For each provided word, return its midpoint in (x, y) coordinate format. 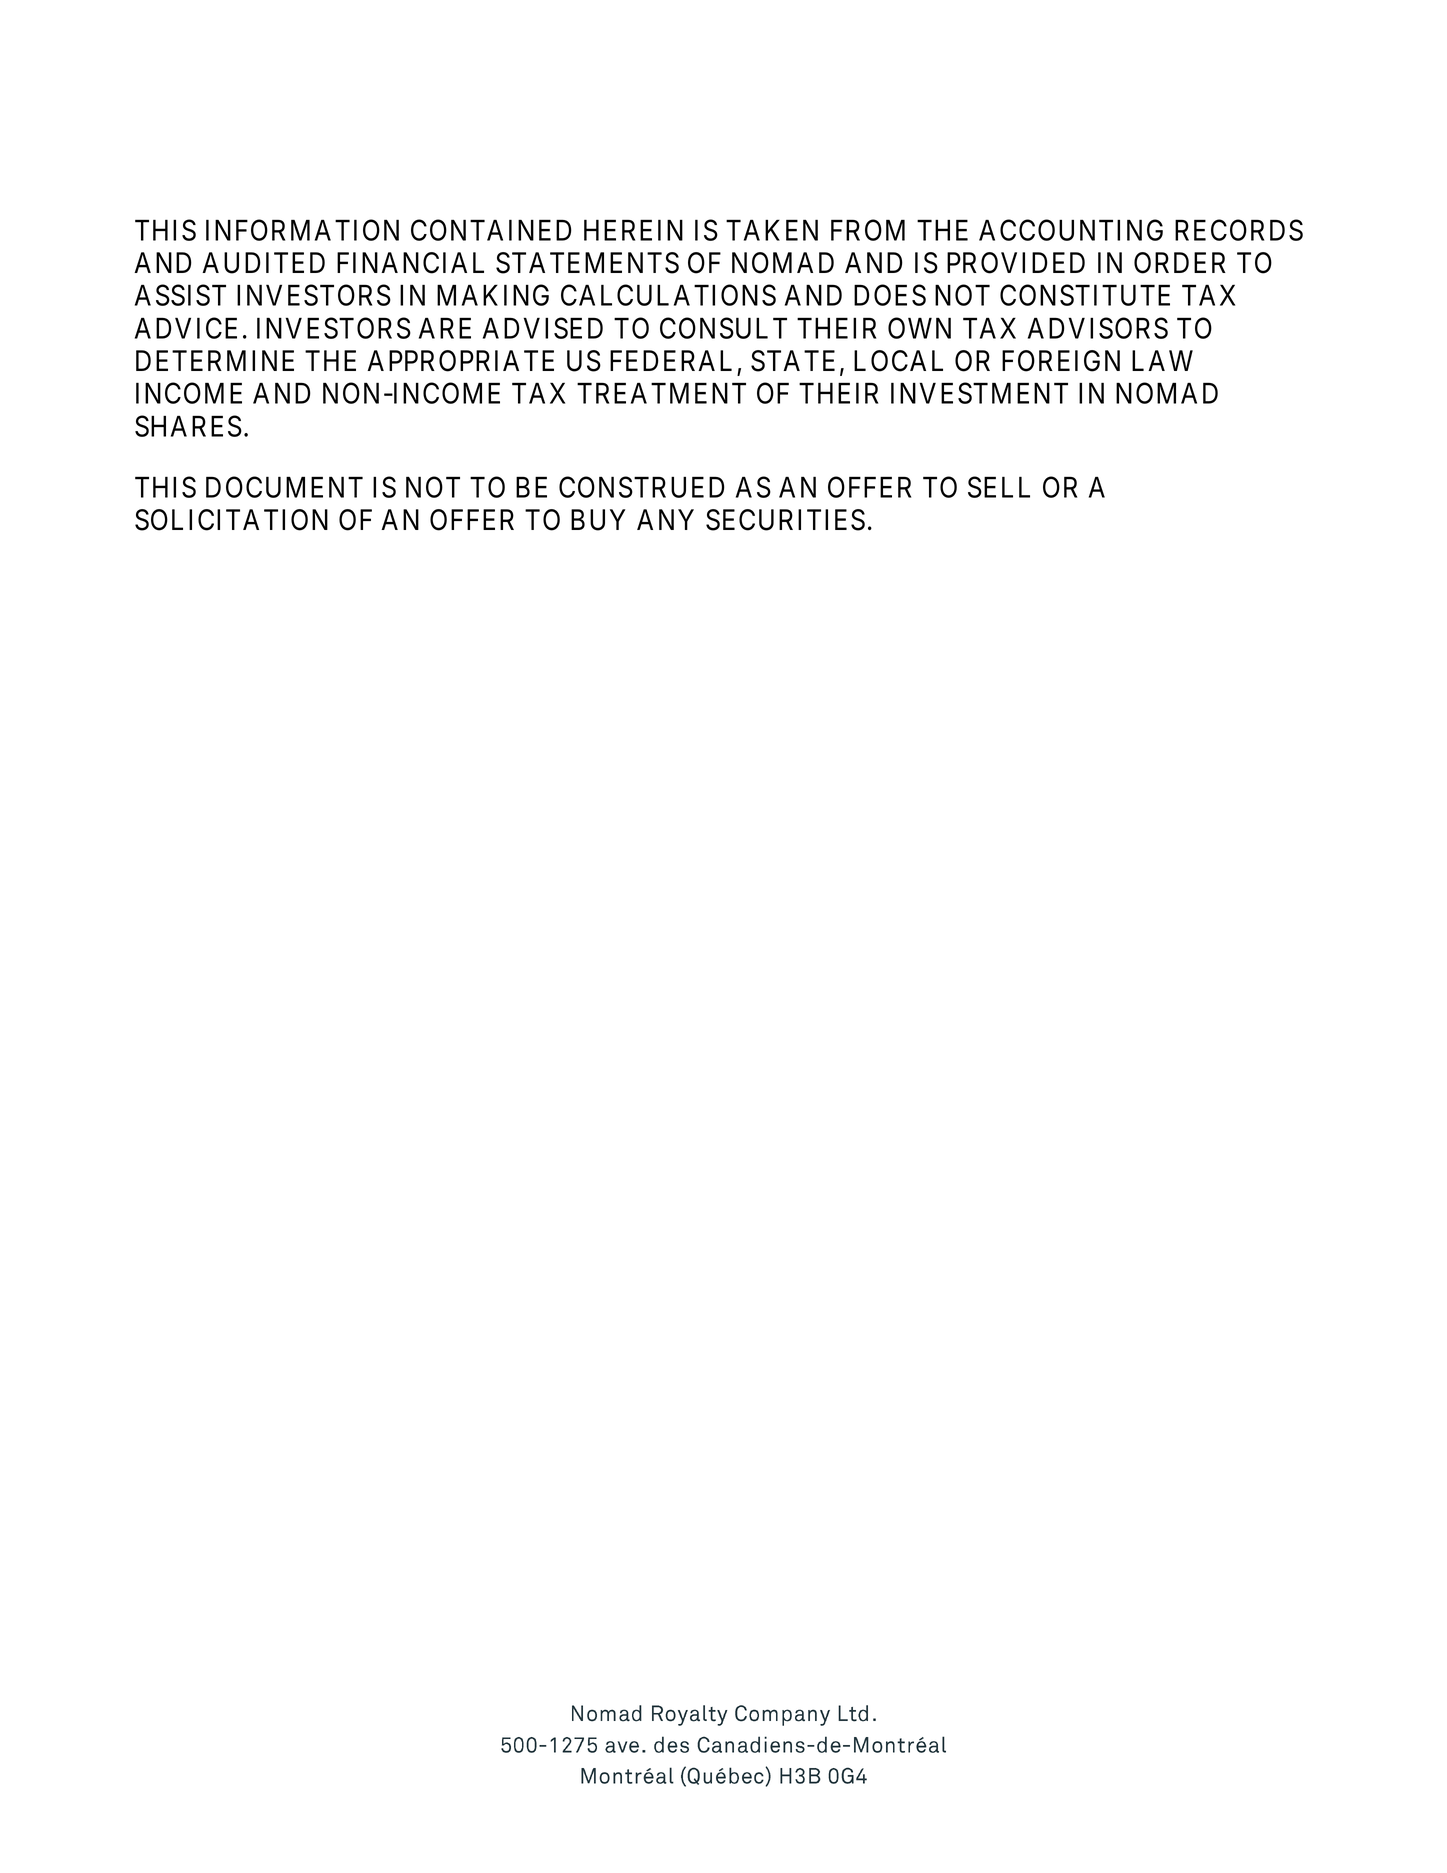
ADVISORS (1098, 328)
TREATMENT (661, 393)
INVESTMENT (979, 393)
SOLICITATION (231, 520)
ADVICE (186, 328)
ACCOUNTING (1071, 230)
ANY (665, 519)
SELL (999, 487)
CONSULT (723, 328)
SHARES (188, 426)
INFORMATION (302, 230)
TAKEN (772, 230)
